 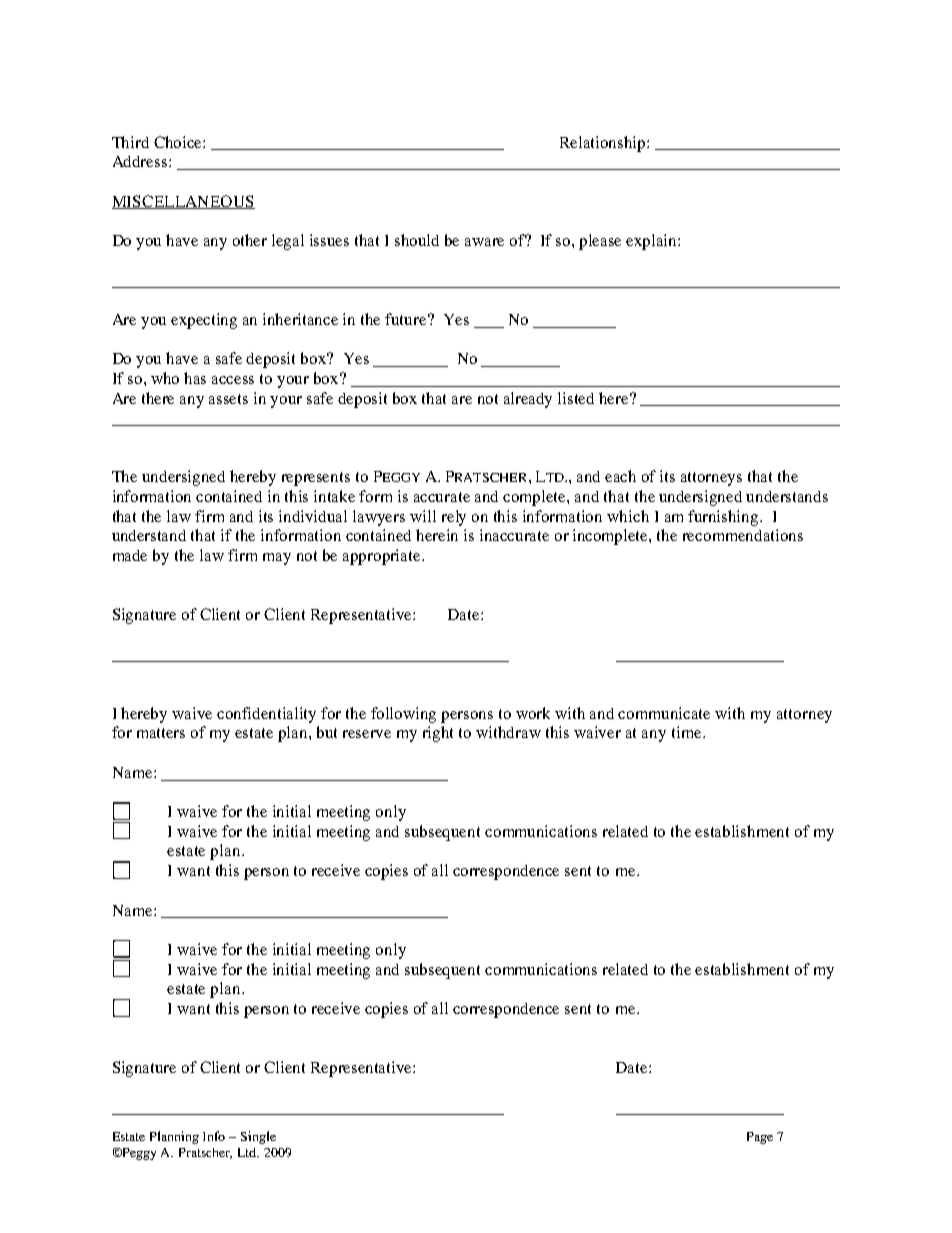 I want to click on following, so click(x=403, y=715).
